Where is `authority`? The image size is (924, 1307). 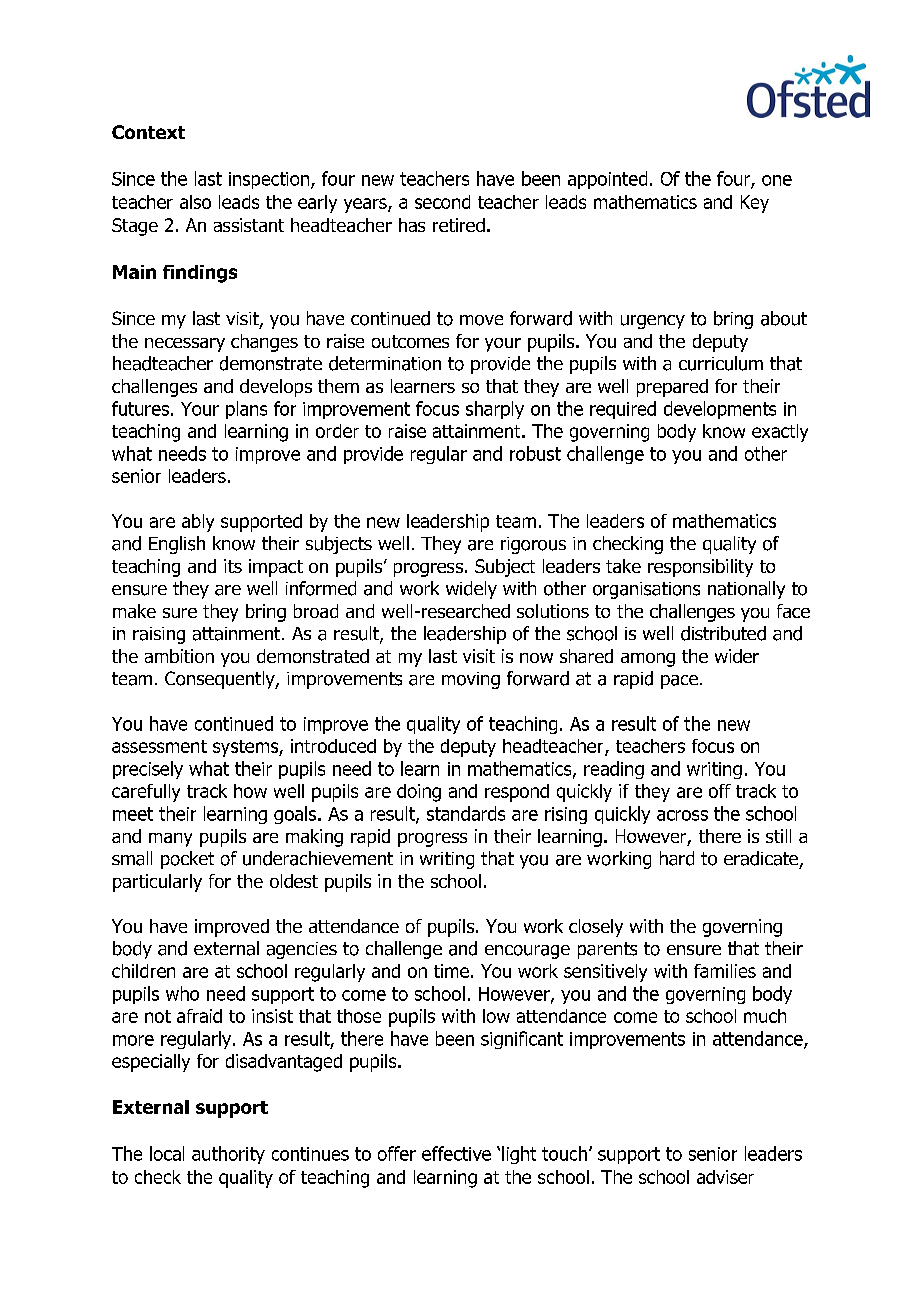 authority is located at coordinates (228, 1155).
